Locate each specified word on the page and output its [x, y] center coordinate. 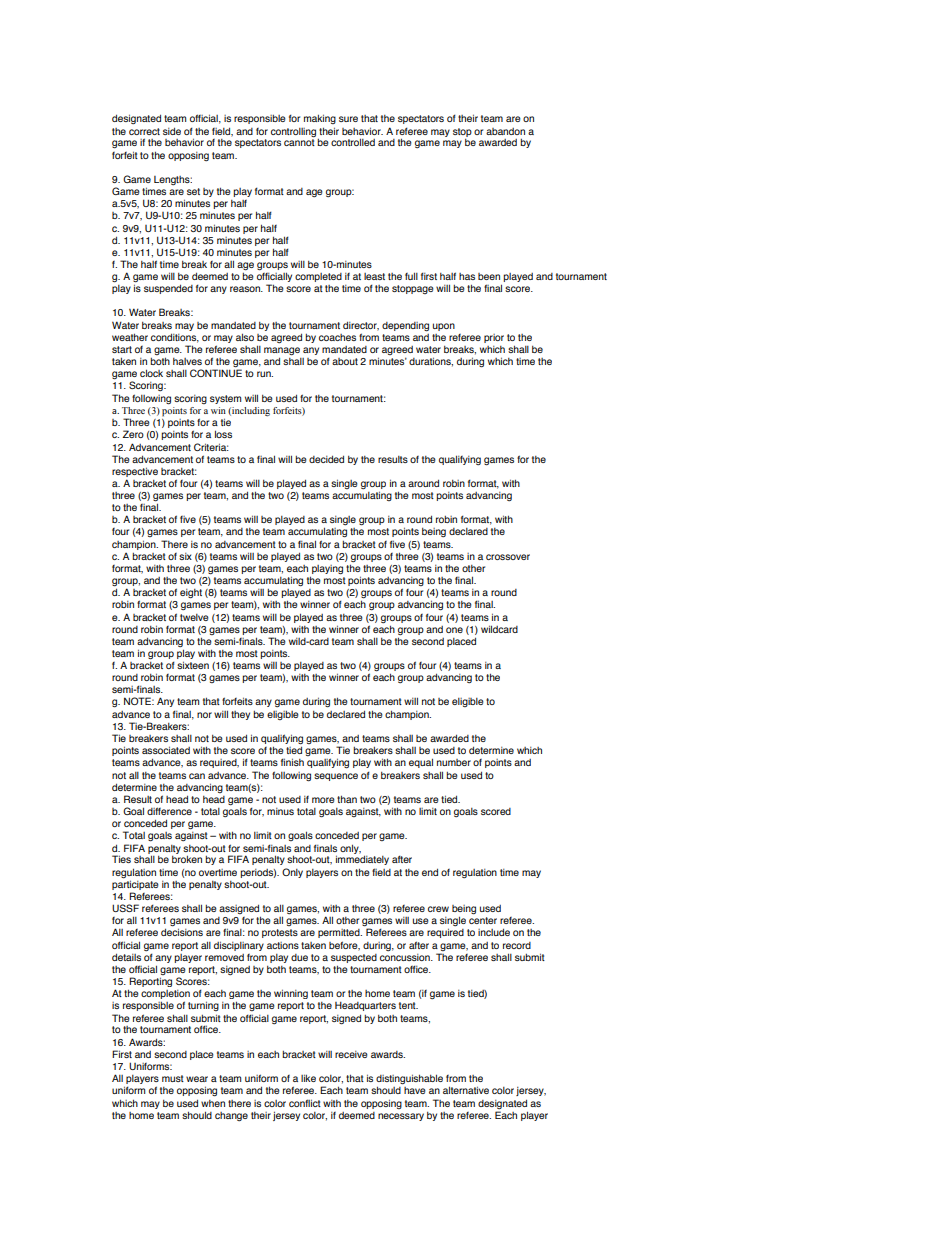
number [454, 762]
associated [166, 750]
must [173, 1078]
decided [326, 459]
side [172, 131]
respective [135, 472]
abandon [505, 131]
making [320, 119]
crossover [508, 557]
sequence [336, 777]
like [308, 1078]
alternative [466, 1090]
